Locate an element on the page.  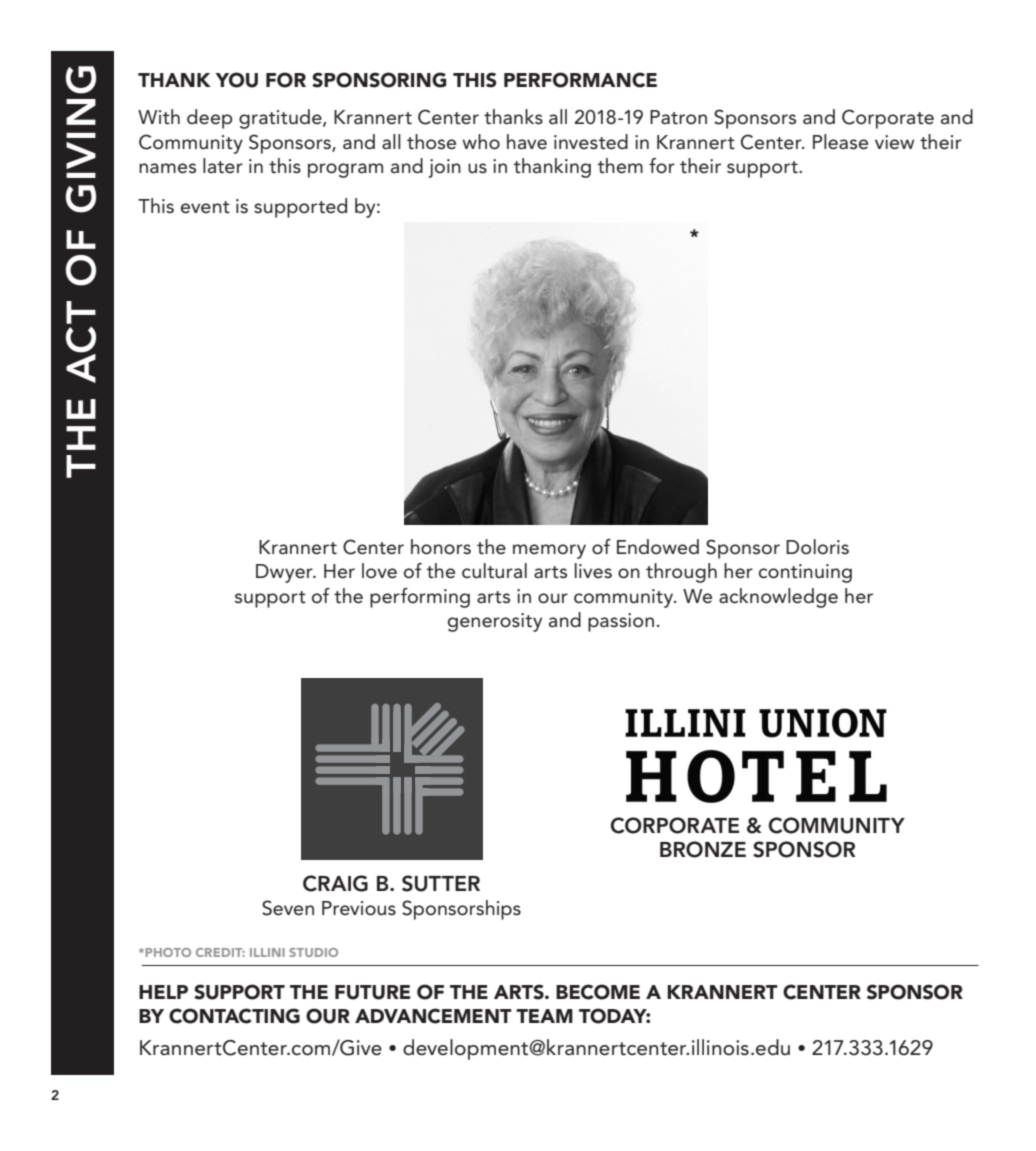
event is located at coordinates (205, 207).
